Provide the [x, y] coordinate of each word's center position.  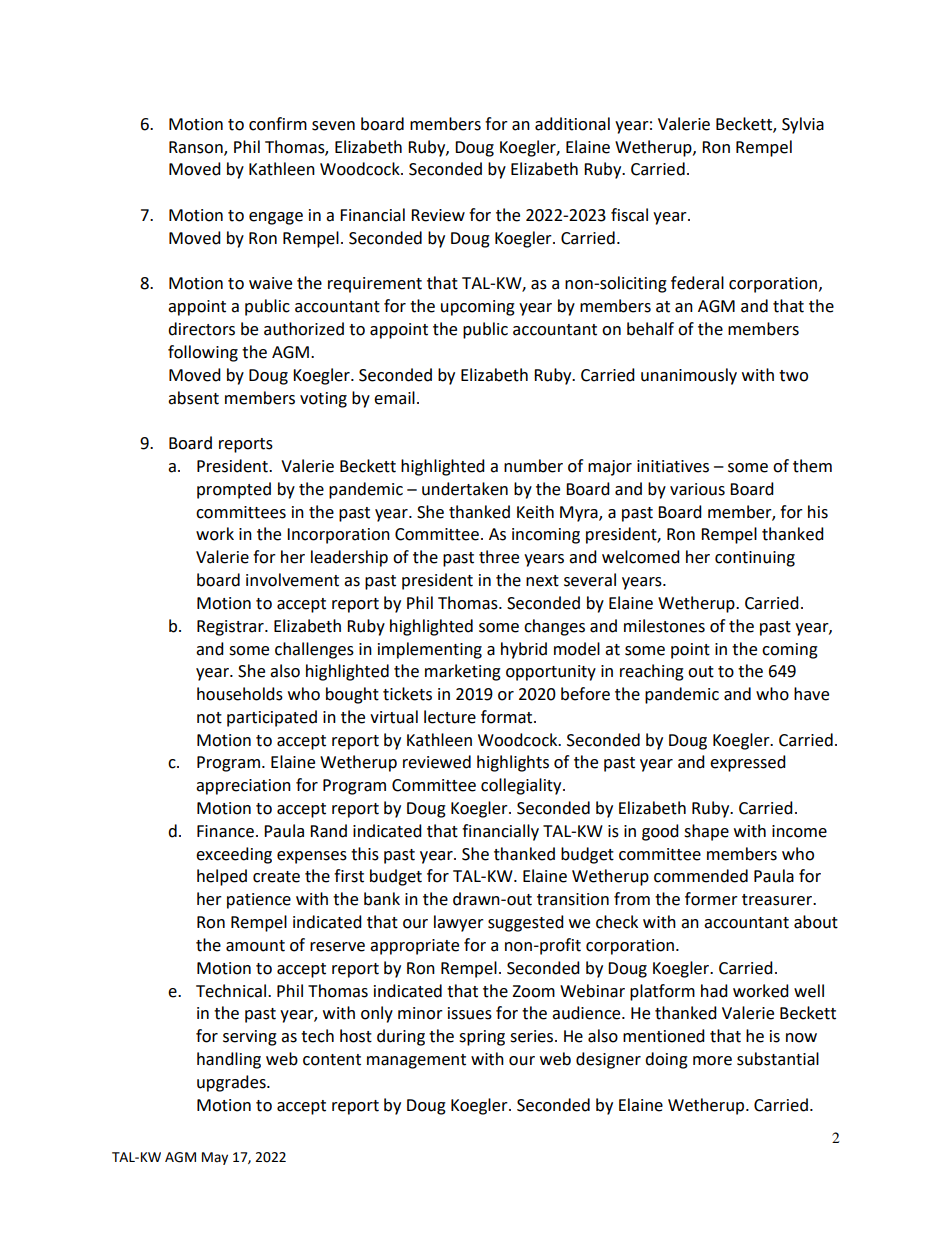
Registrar [231, 628]
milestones [664, 626]
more [712, 1061]
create [276, 877]
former [711, 899]
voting [323, 400]
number [533, 466]
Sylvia [803, 125]
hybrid [524, 650]
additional [572, 124]
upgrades [232, 1083]
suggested [526, 923]
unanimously [689, 376]
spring [482, 1038]
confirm [278, 124]
